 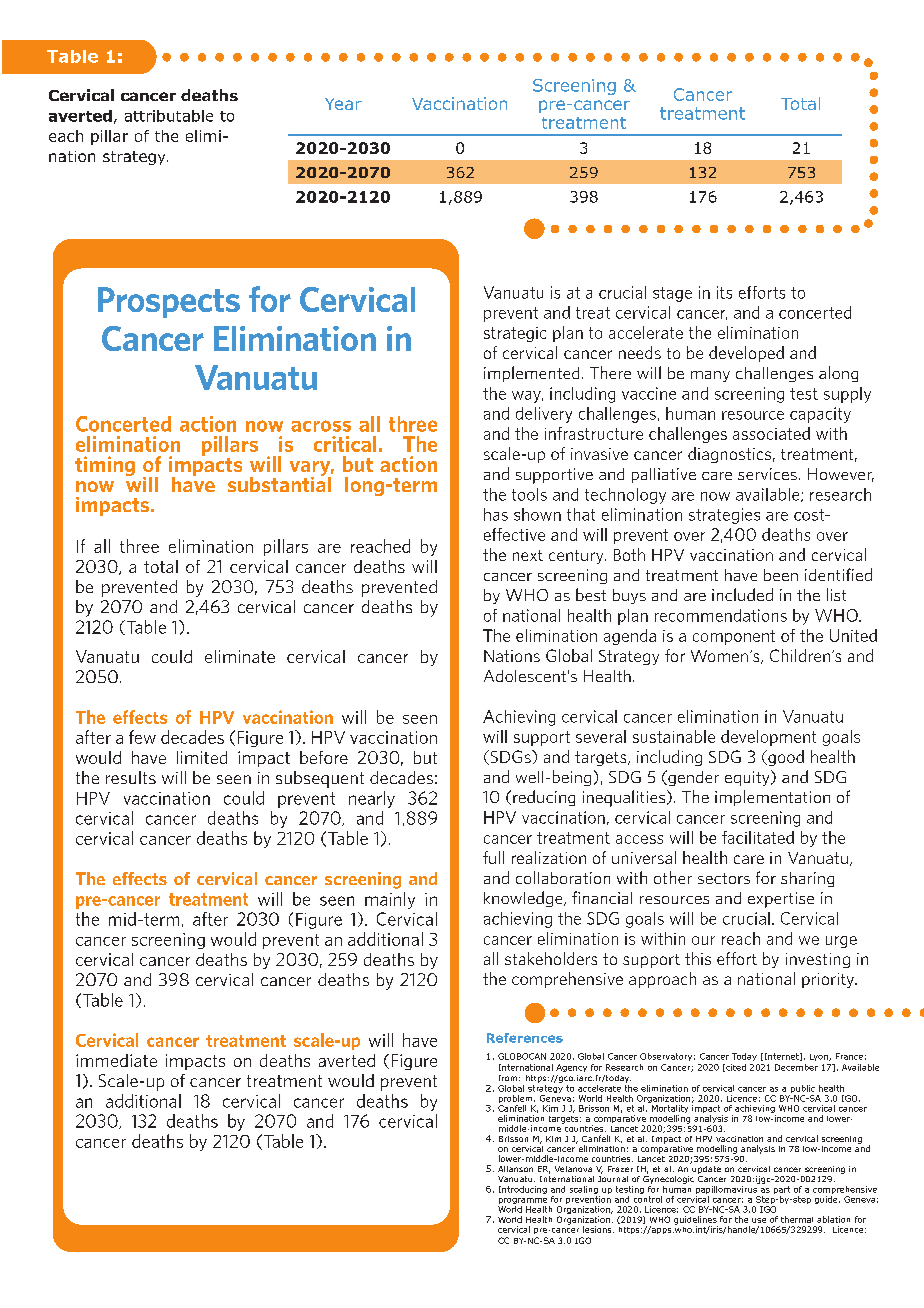 I want to click on associated, so click(x=771, y=433).
